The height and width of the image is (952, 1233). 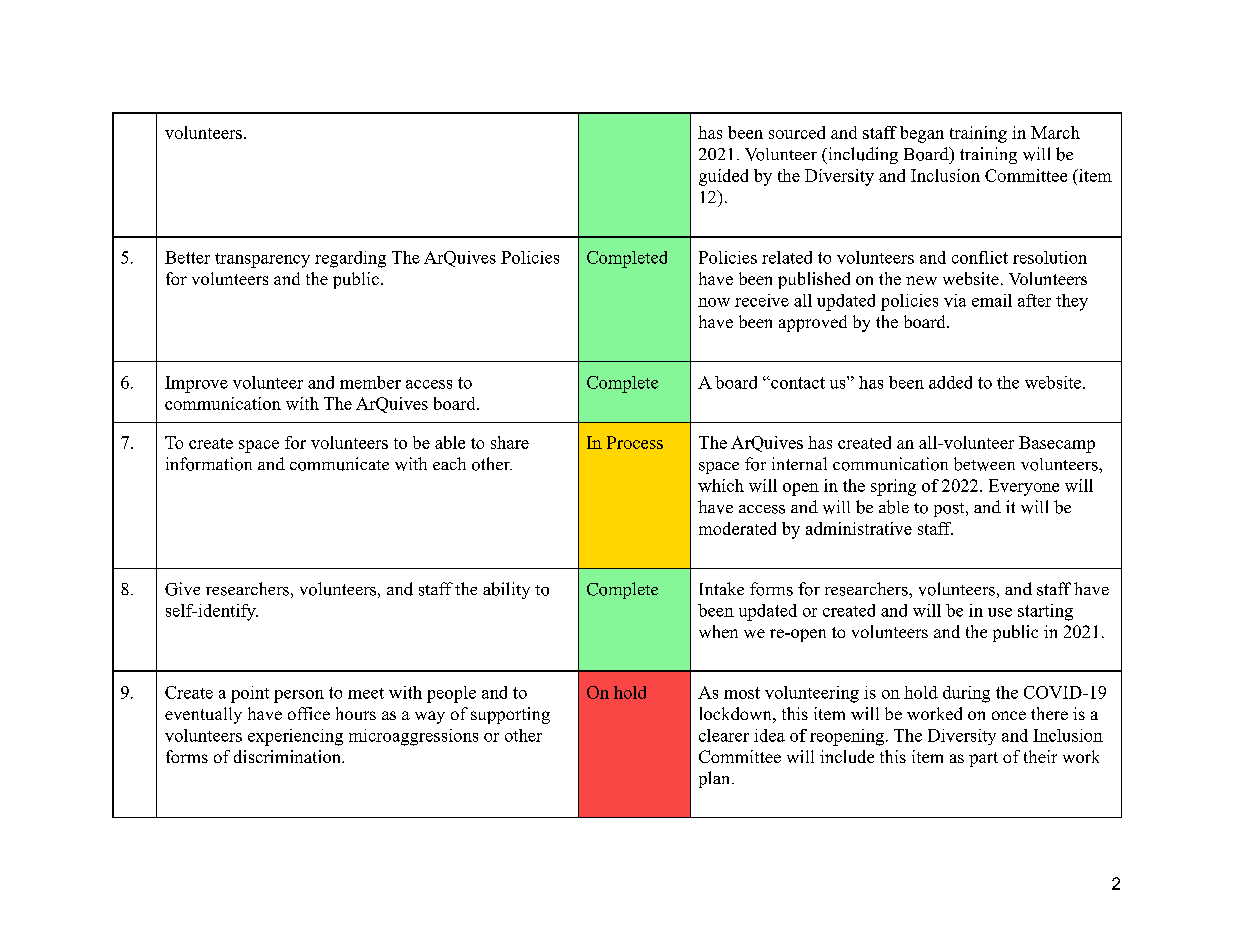 What do you see at coordinates (723, 177) in the image?
I see `guided` at bounding box center [723, 177].
